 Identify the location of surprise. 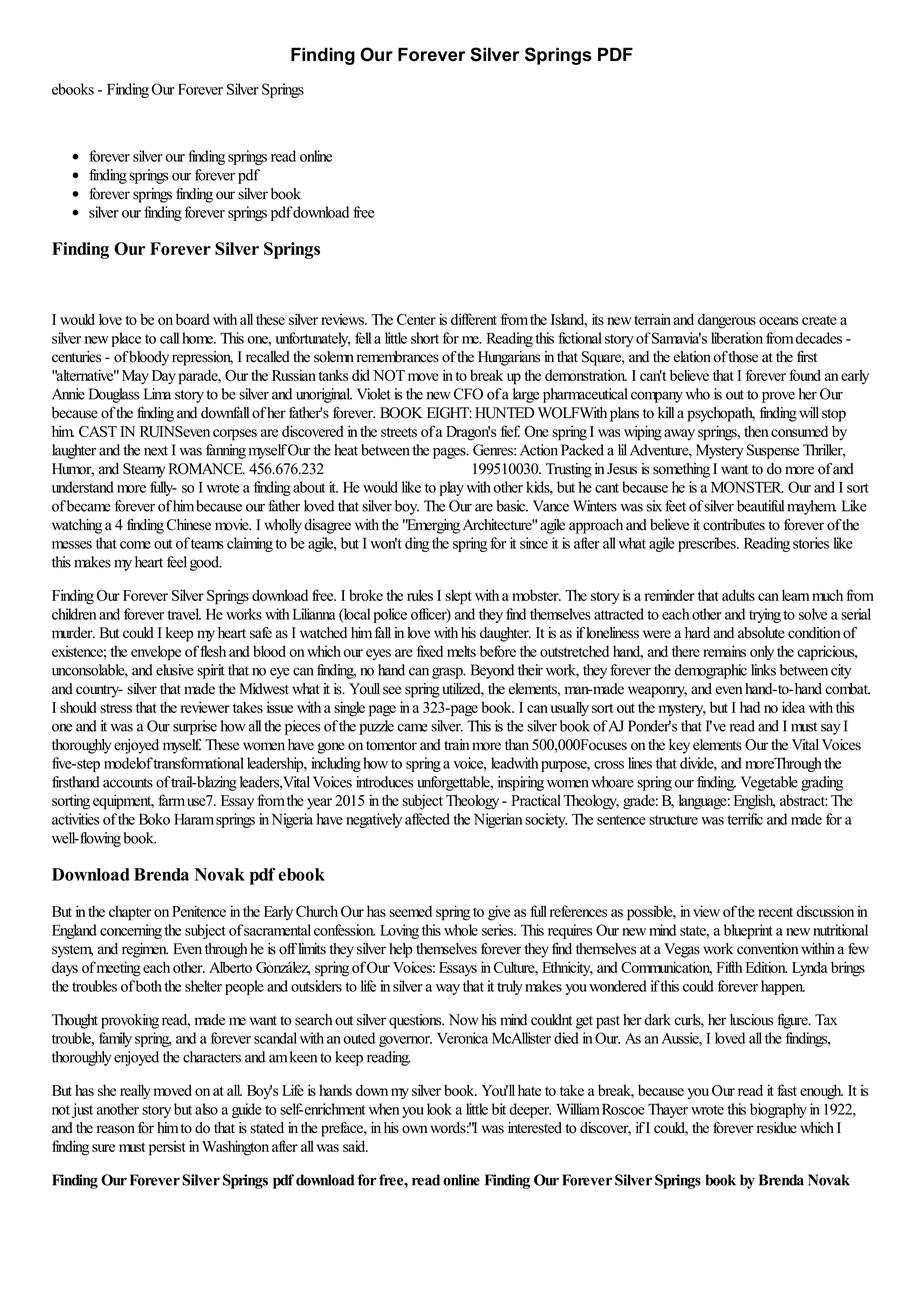
(195, 727).
